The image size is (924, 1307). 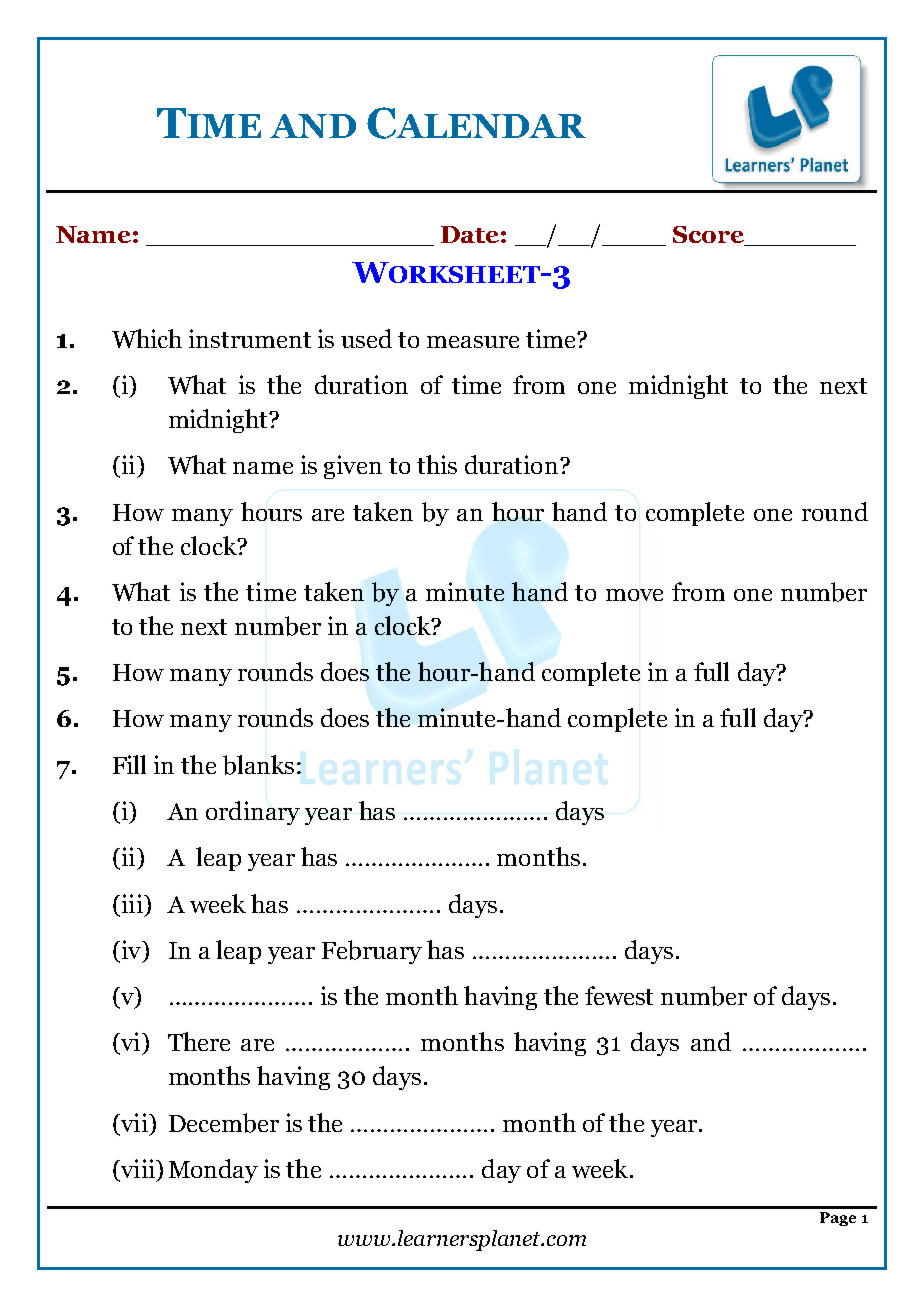 I want to click on move, so click(x=634, y=595).
